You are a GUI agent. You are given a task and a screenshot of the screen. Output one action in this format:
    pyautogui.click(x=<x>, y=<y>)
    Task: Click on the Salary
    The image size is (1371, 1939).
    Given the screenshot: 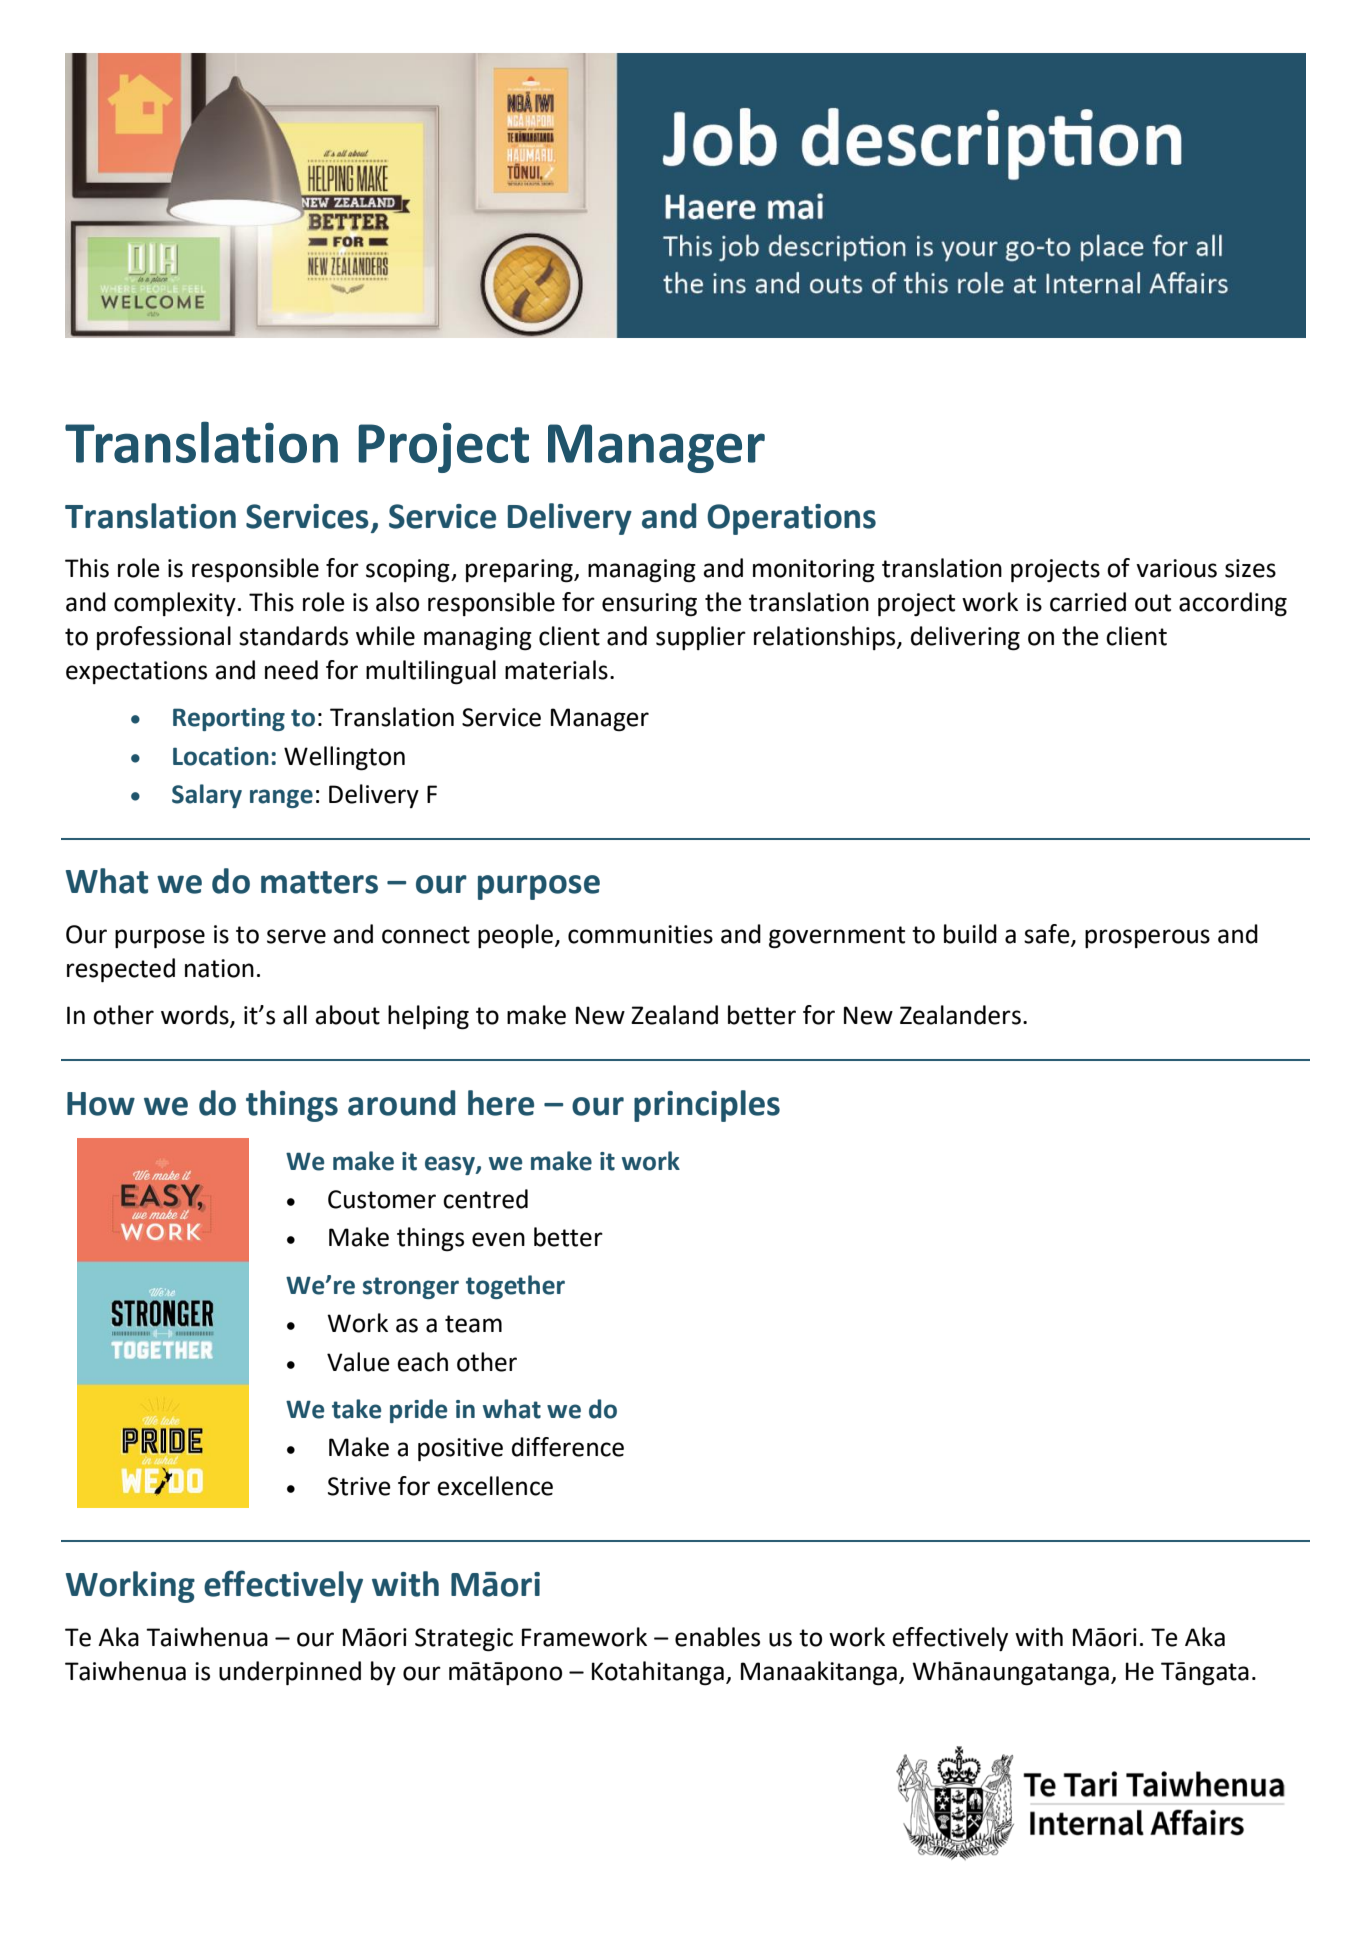 What is the action you would take?
    pyautogui.click(x=207, y=796)
